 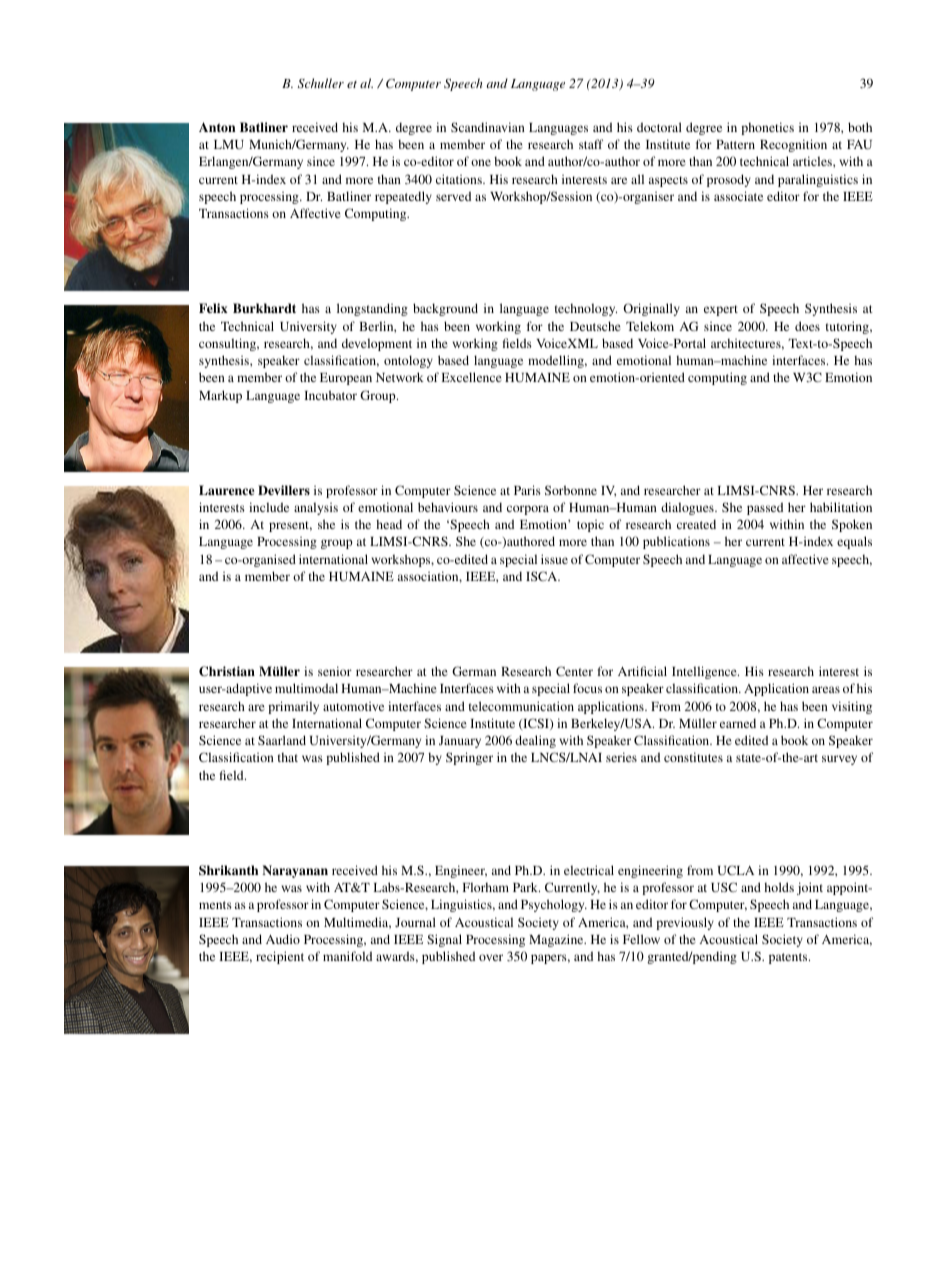 I want to click on multimodal, so click(x=306, y=688).
